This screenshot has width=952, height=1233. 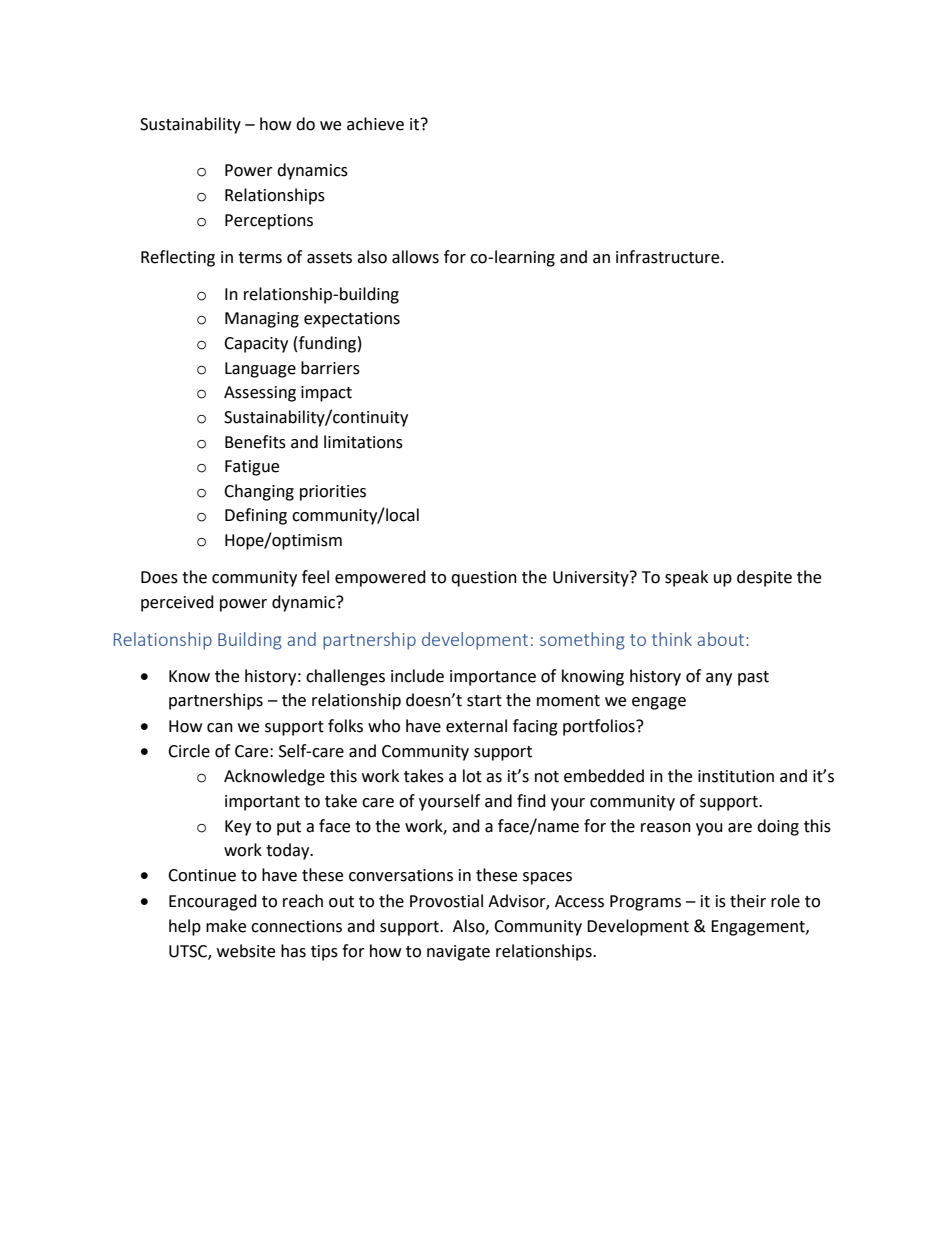 I want to click on infrastructure, so click(x=669, y=257).
